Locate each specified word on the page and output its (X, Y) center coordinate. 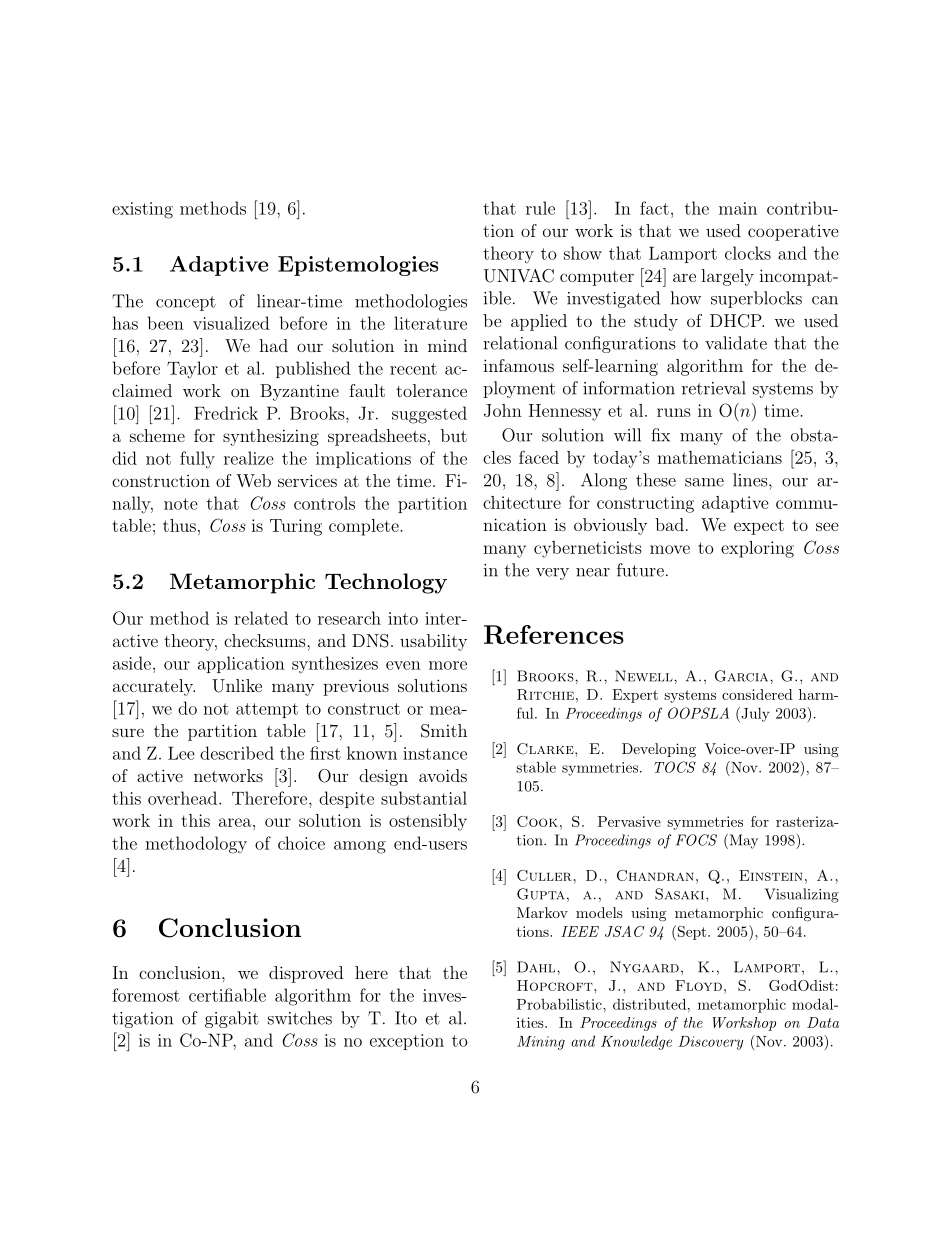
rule (540, 208)
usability (433, 642)
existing (142, 210)
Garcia (743, 676)
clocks (748, 253)
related (261, 618)
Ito (406, 1018)
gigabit (232, 1019)
